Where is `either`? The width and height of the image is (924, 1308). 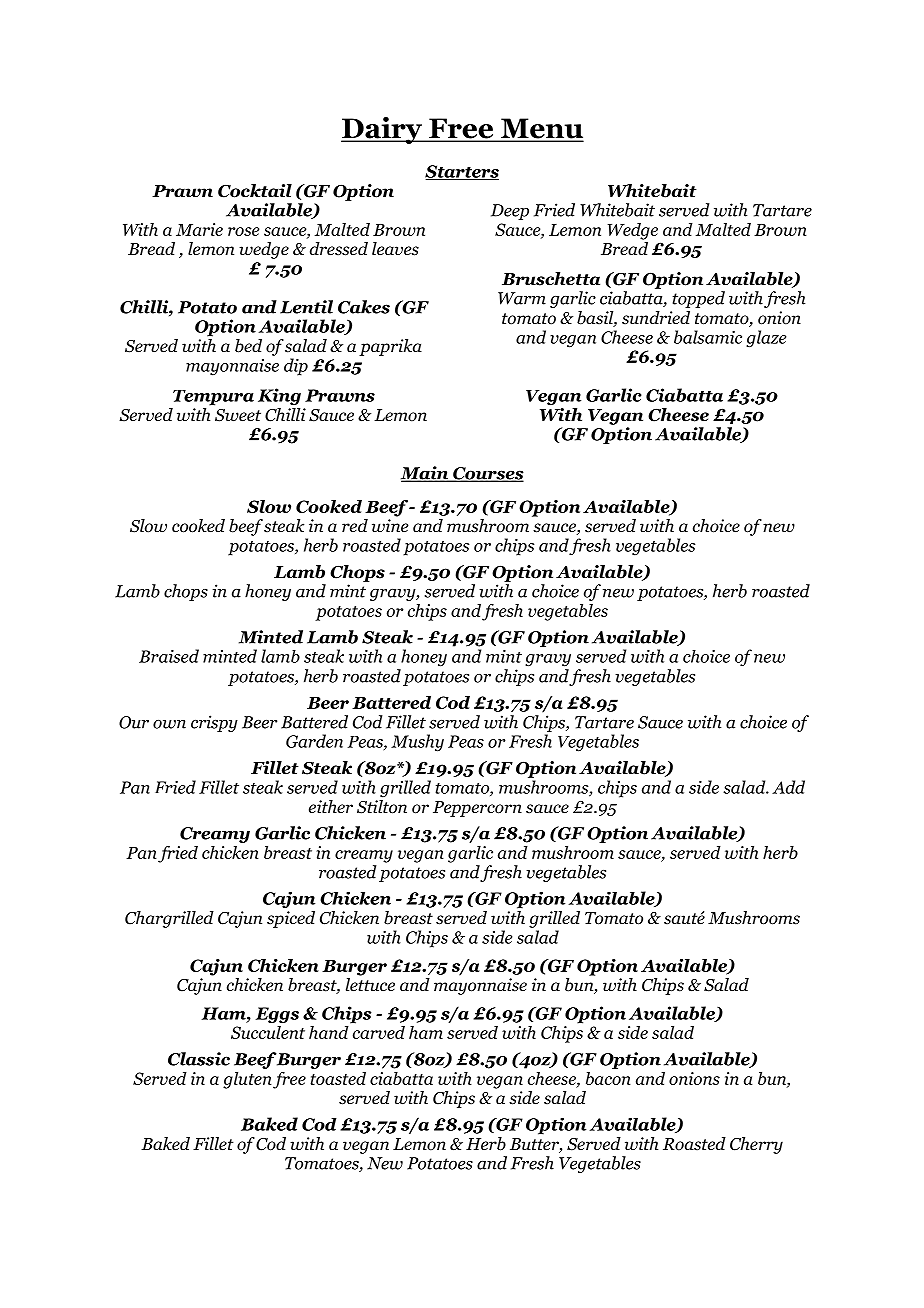 either is located at coordinates (331, 807).
